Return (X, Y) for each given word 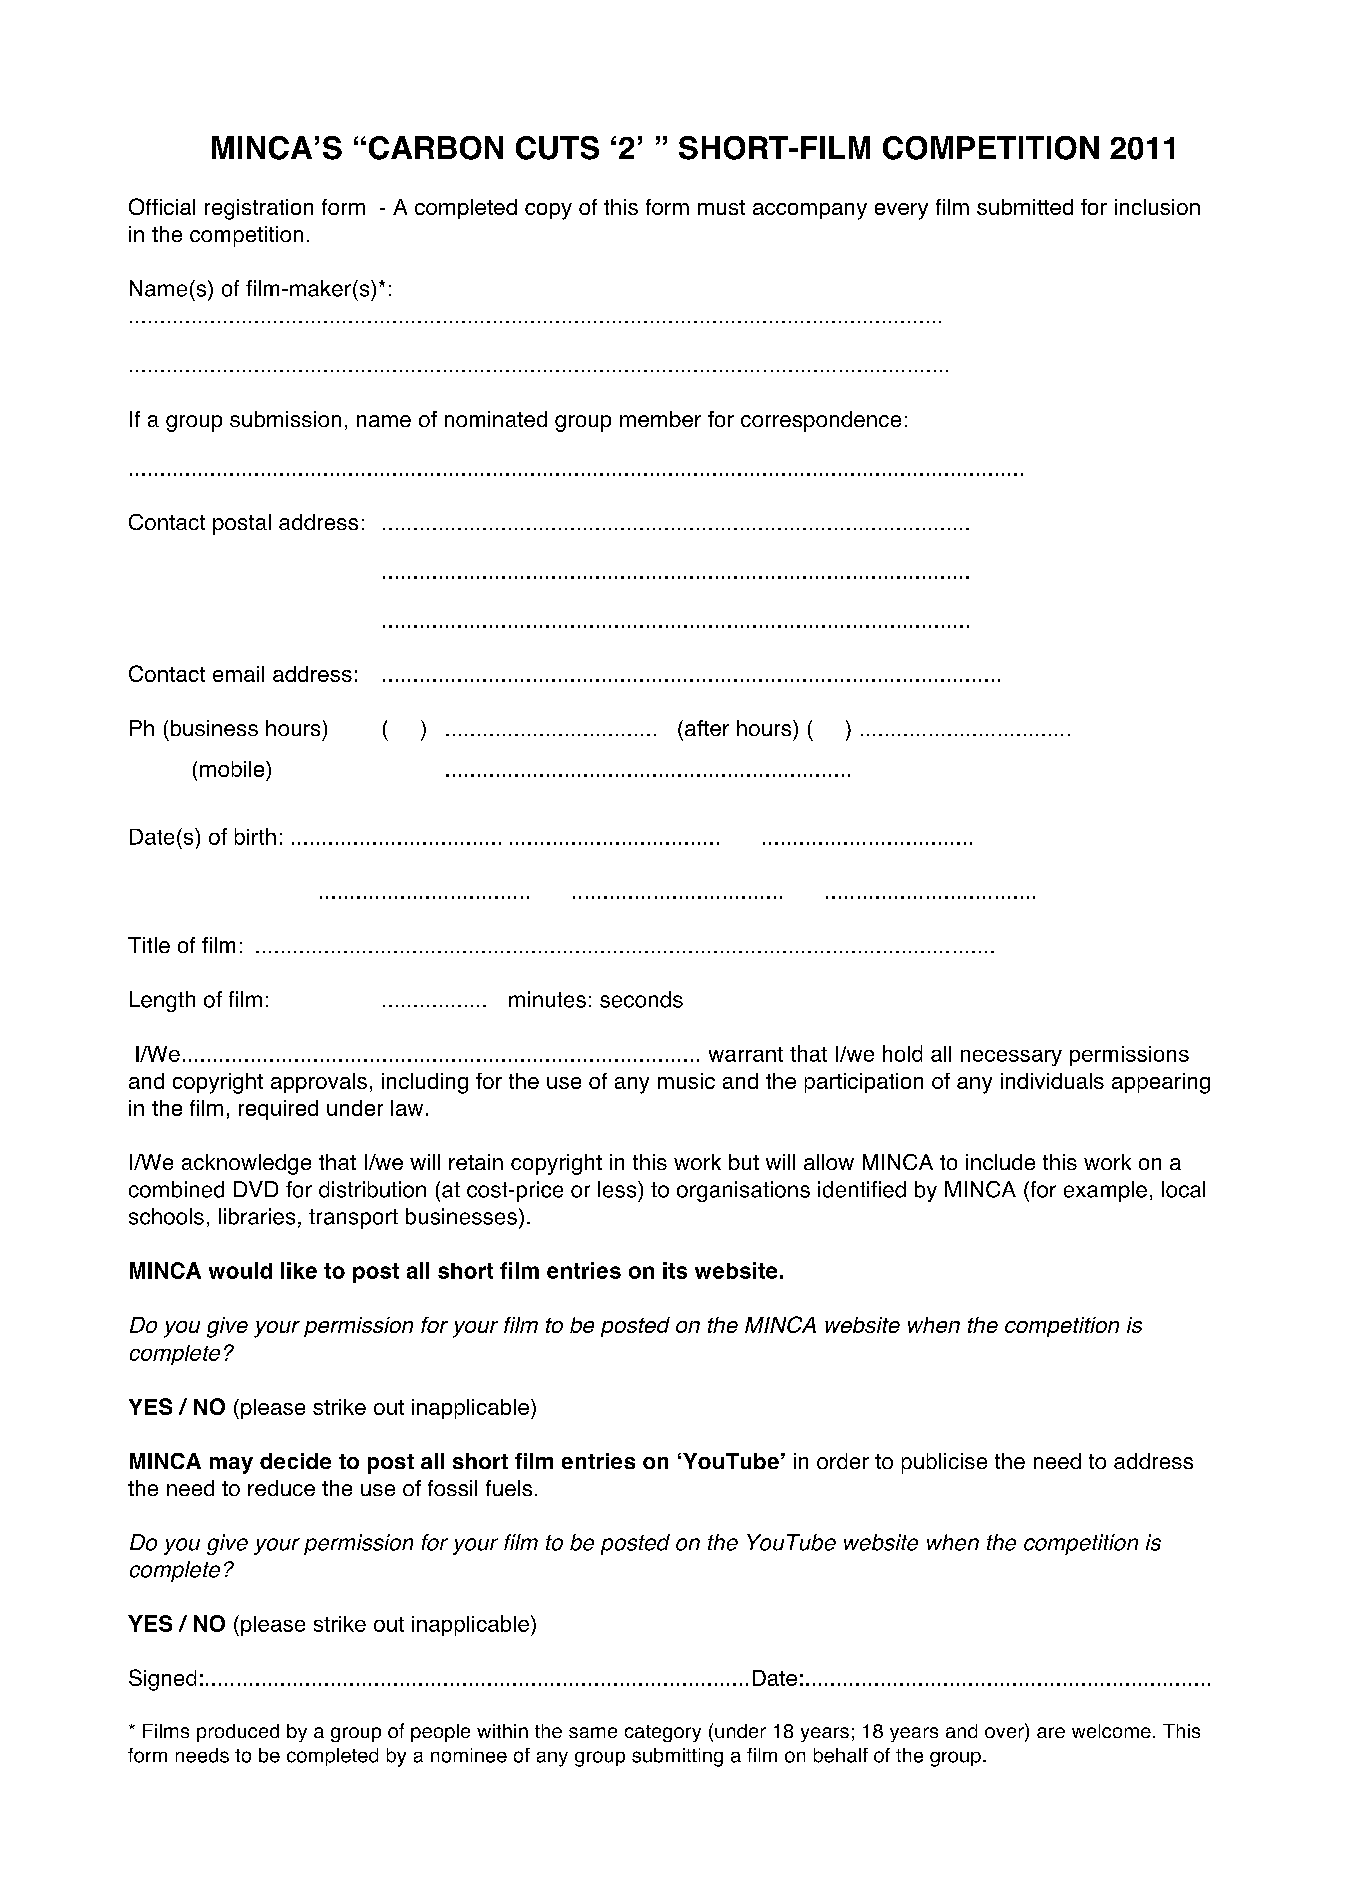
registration (259, 209)
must (721, 207)
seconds (641, 999)
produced (238, 1733)
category (663, 1733)
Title (149, 945)
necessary (1011, 1058)
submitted (1025, 207)
